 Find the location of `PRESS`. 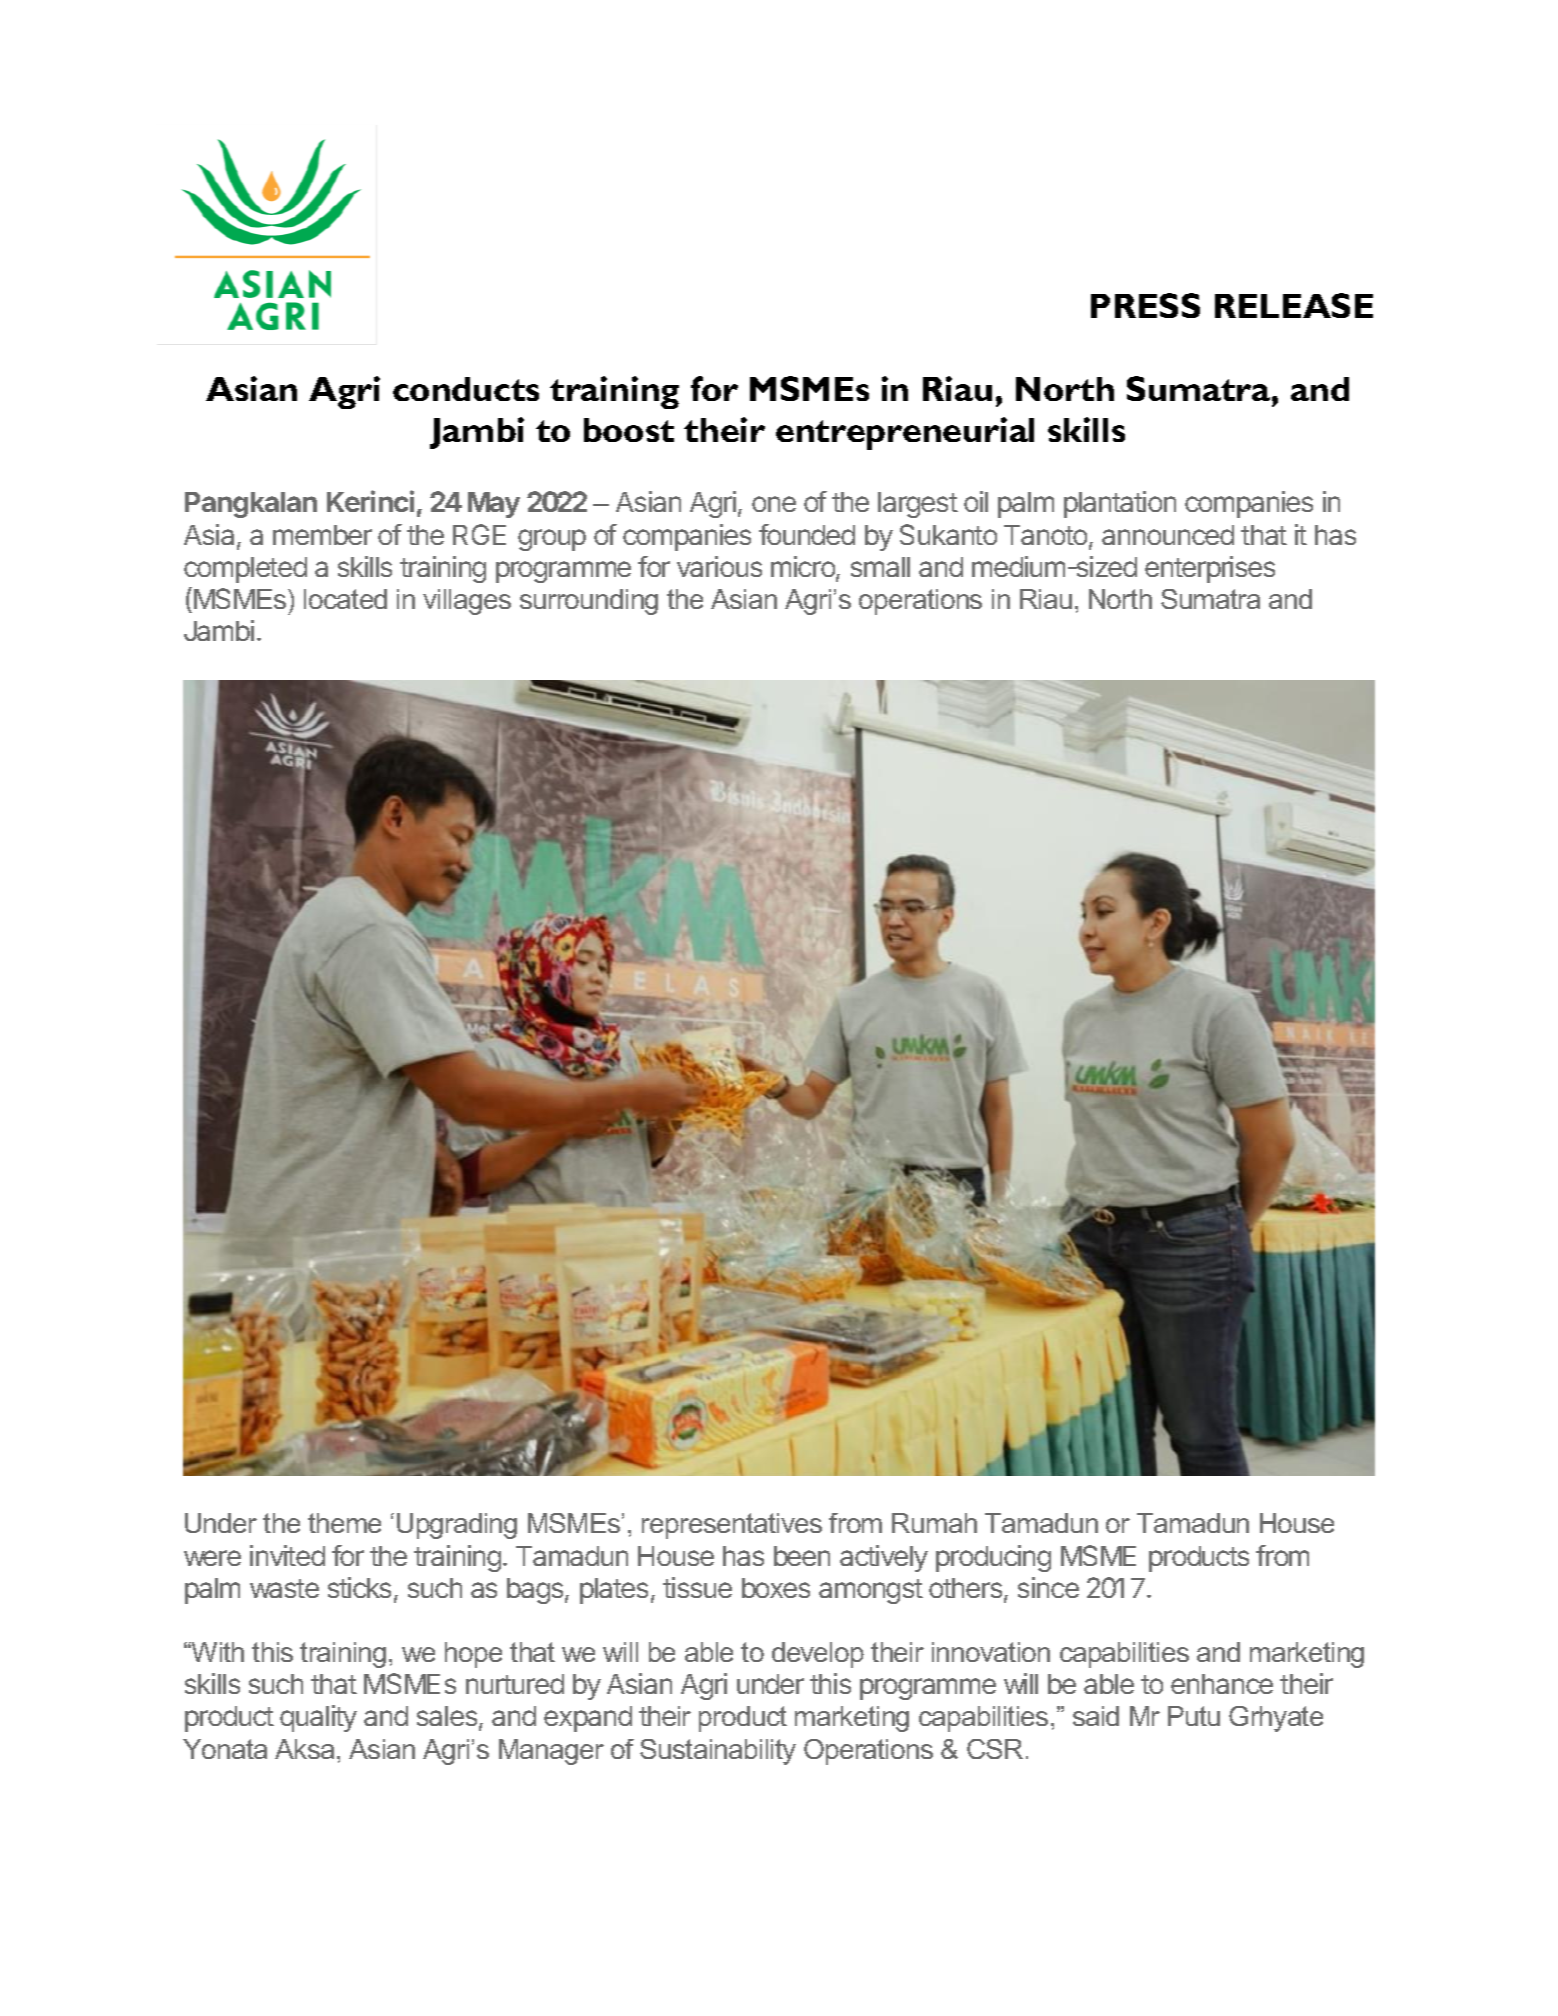

PRESS is located at coordinates (1145, 305).
